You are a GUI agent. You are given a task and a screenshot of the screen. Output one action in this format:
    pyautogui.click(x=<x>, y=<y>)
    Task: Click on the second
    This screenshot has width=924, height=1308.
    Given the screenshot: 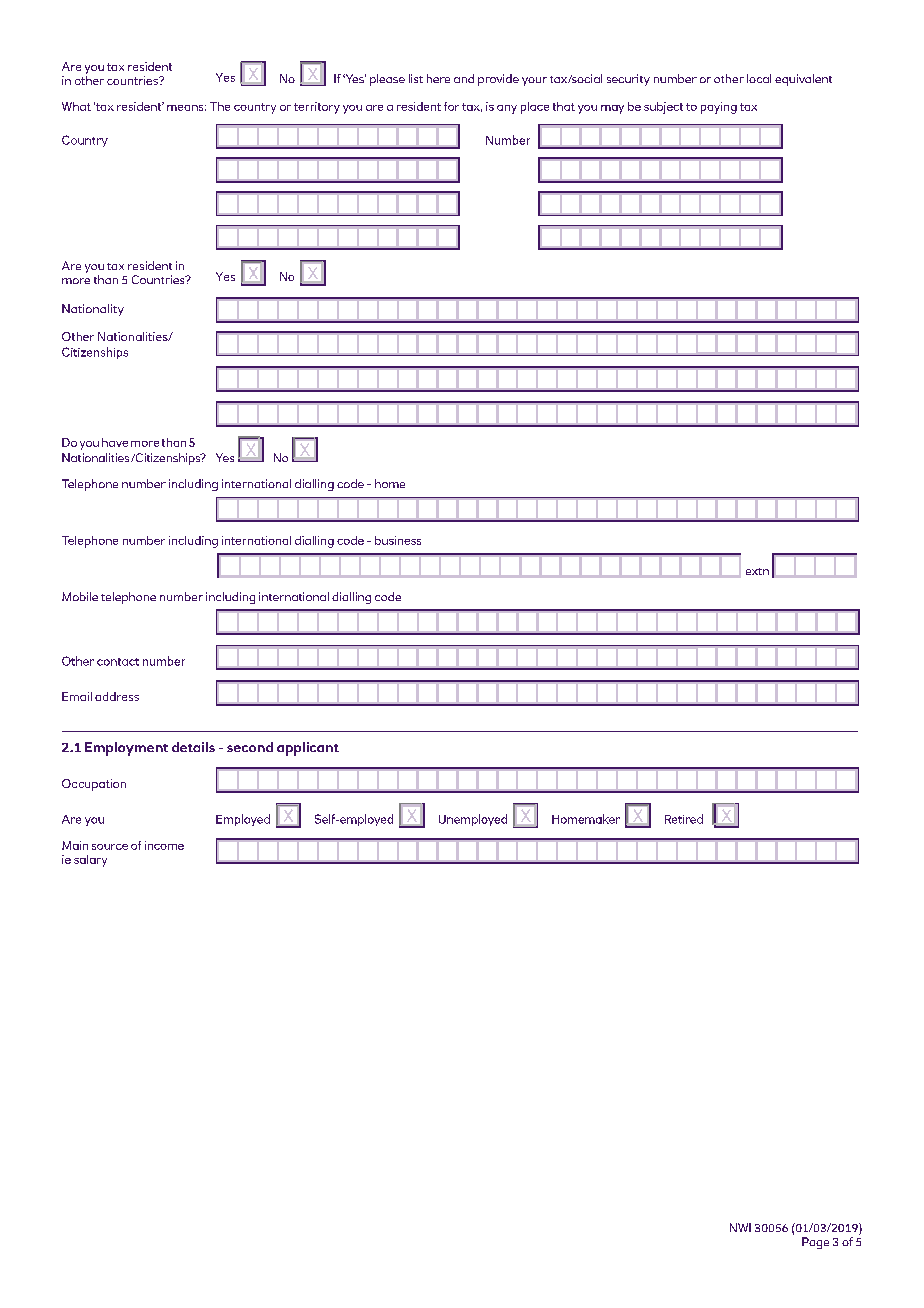 What is the action you would take?
    pyautogui.click(x=250, y=747)
